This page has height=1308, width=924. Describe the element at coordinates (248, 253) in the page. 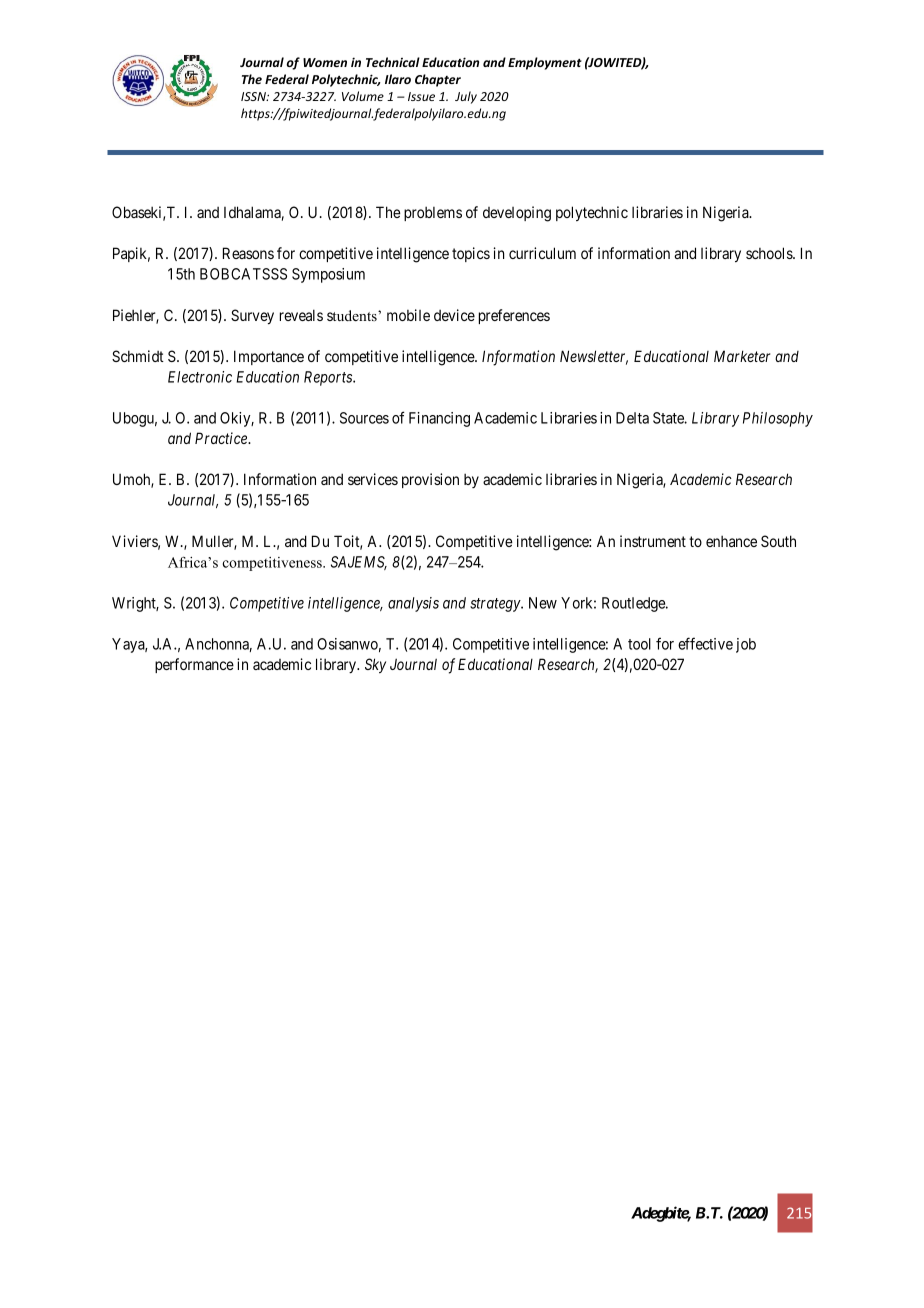

I see `Reasons` at that location.
